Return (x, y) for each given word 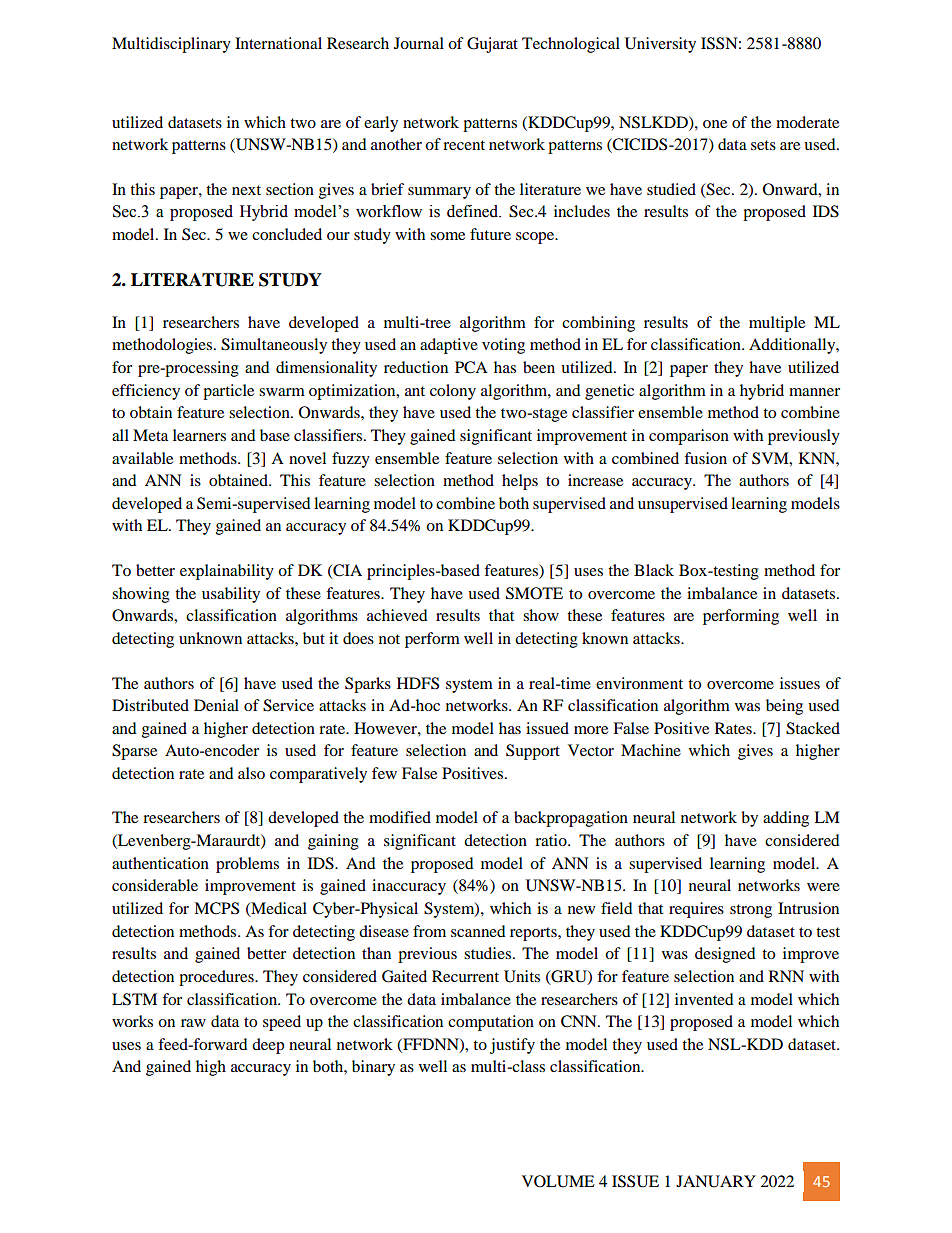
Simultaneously (274, 346)
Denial (216, 705)
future (490, 234)
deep (268, 1046)
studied (671, 189)
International (278, 43)
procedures (217, 978)
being (784, 707)
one (715, 124)
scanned (478, 931)
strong (751, 911)
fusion (705, 458)
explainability (227, 572)
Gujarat (492, 45)
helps (520, 482)
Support (533, 752)
